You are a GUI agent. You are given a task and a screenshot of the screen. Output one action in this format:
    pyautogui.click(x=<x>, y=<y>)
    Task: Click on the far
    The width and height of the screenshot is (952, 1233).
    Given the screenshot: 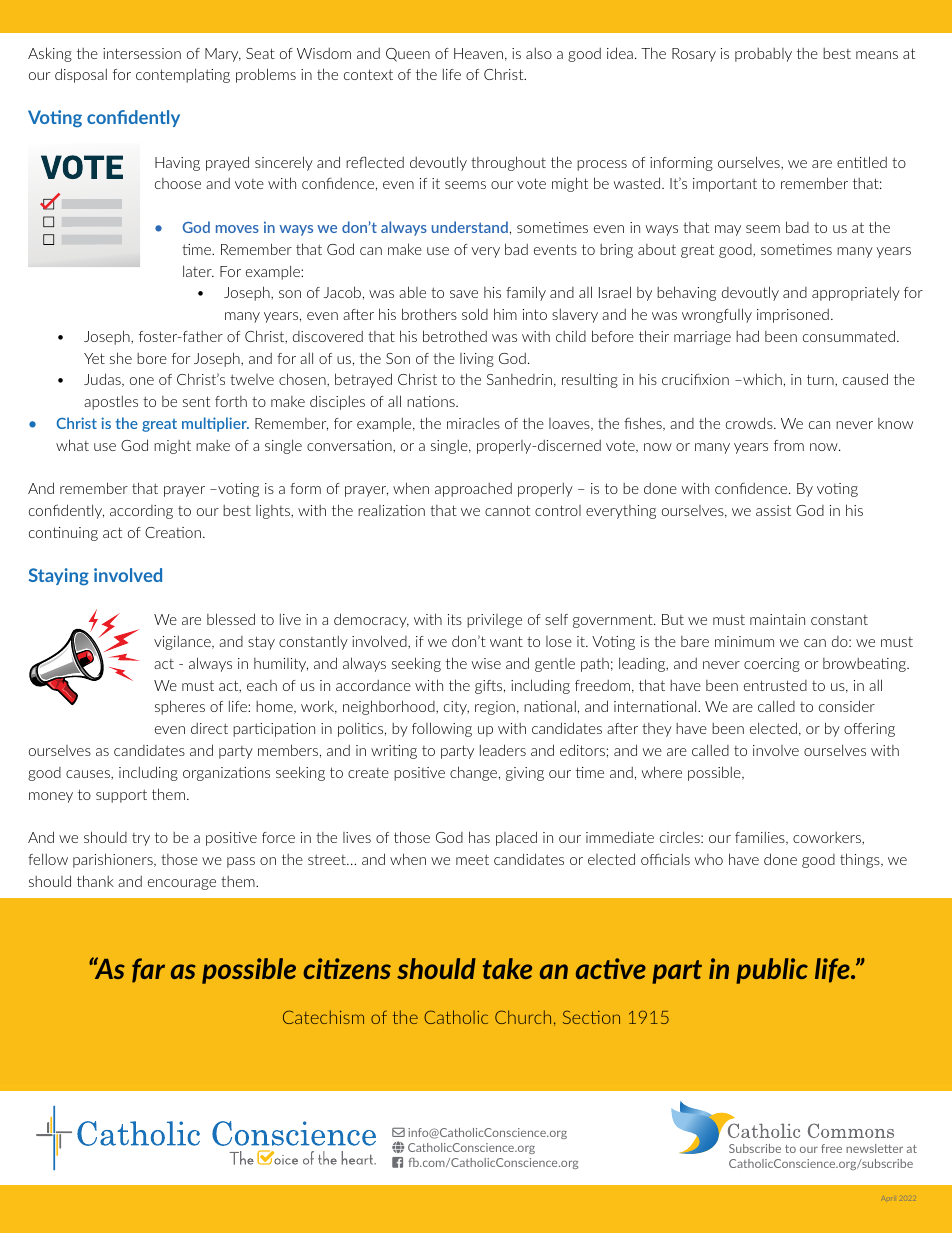 What is the action you would take?
    pyautogui.click(x=148, y=970)
